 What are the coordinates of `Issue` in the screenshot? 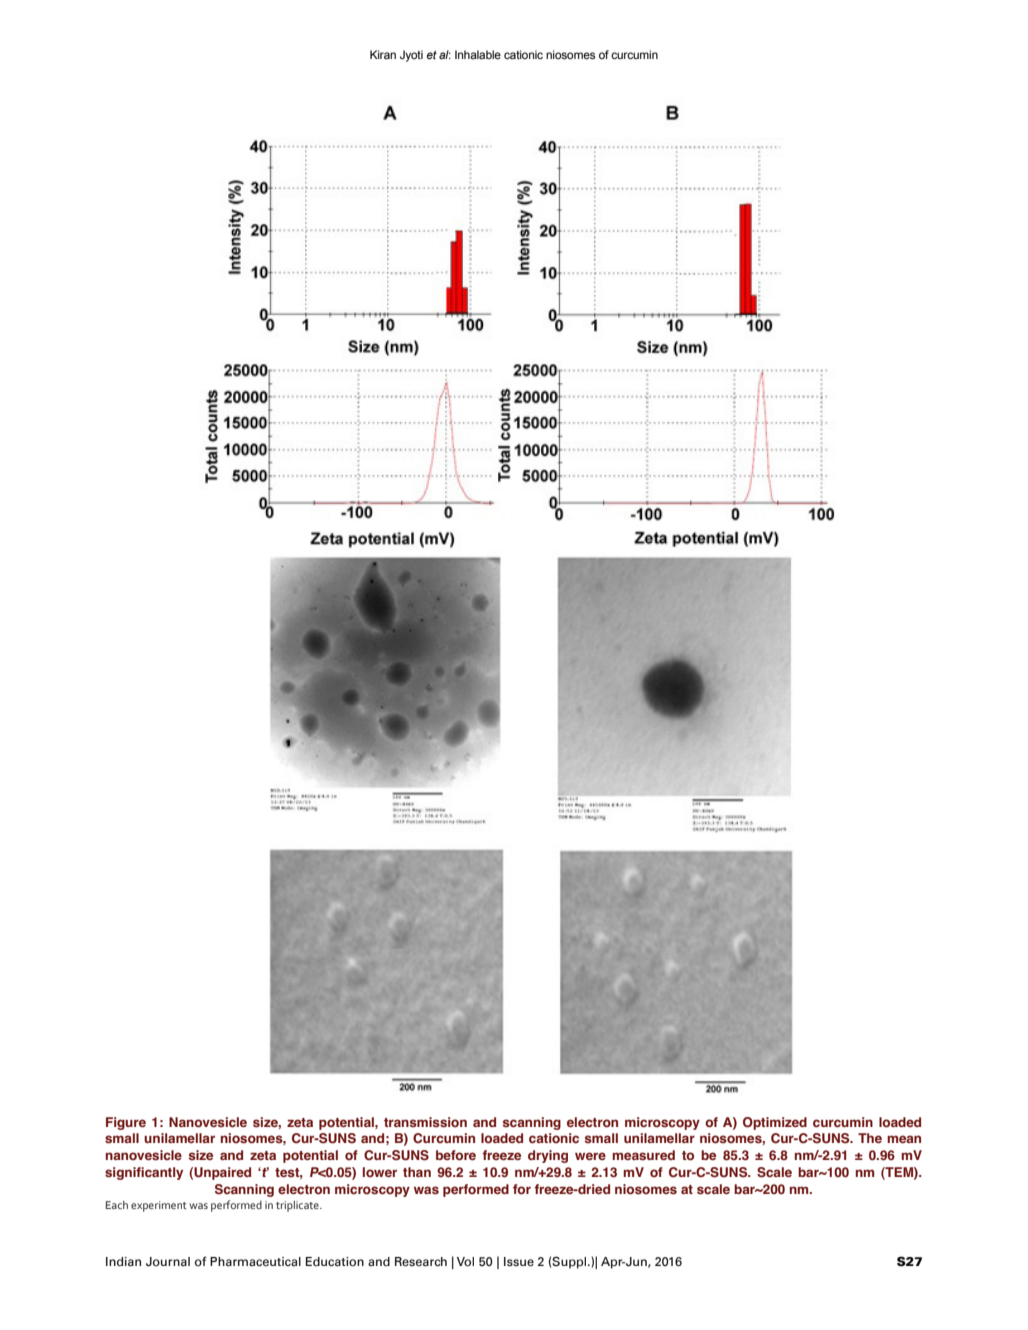 It's located at (519, 1262).
